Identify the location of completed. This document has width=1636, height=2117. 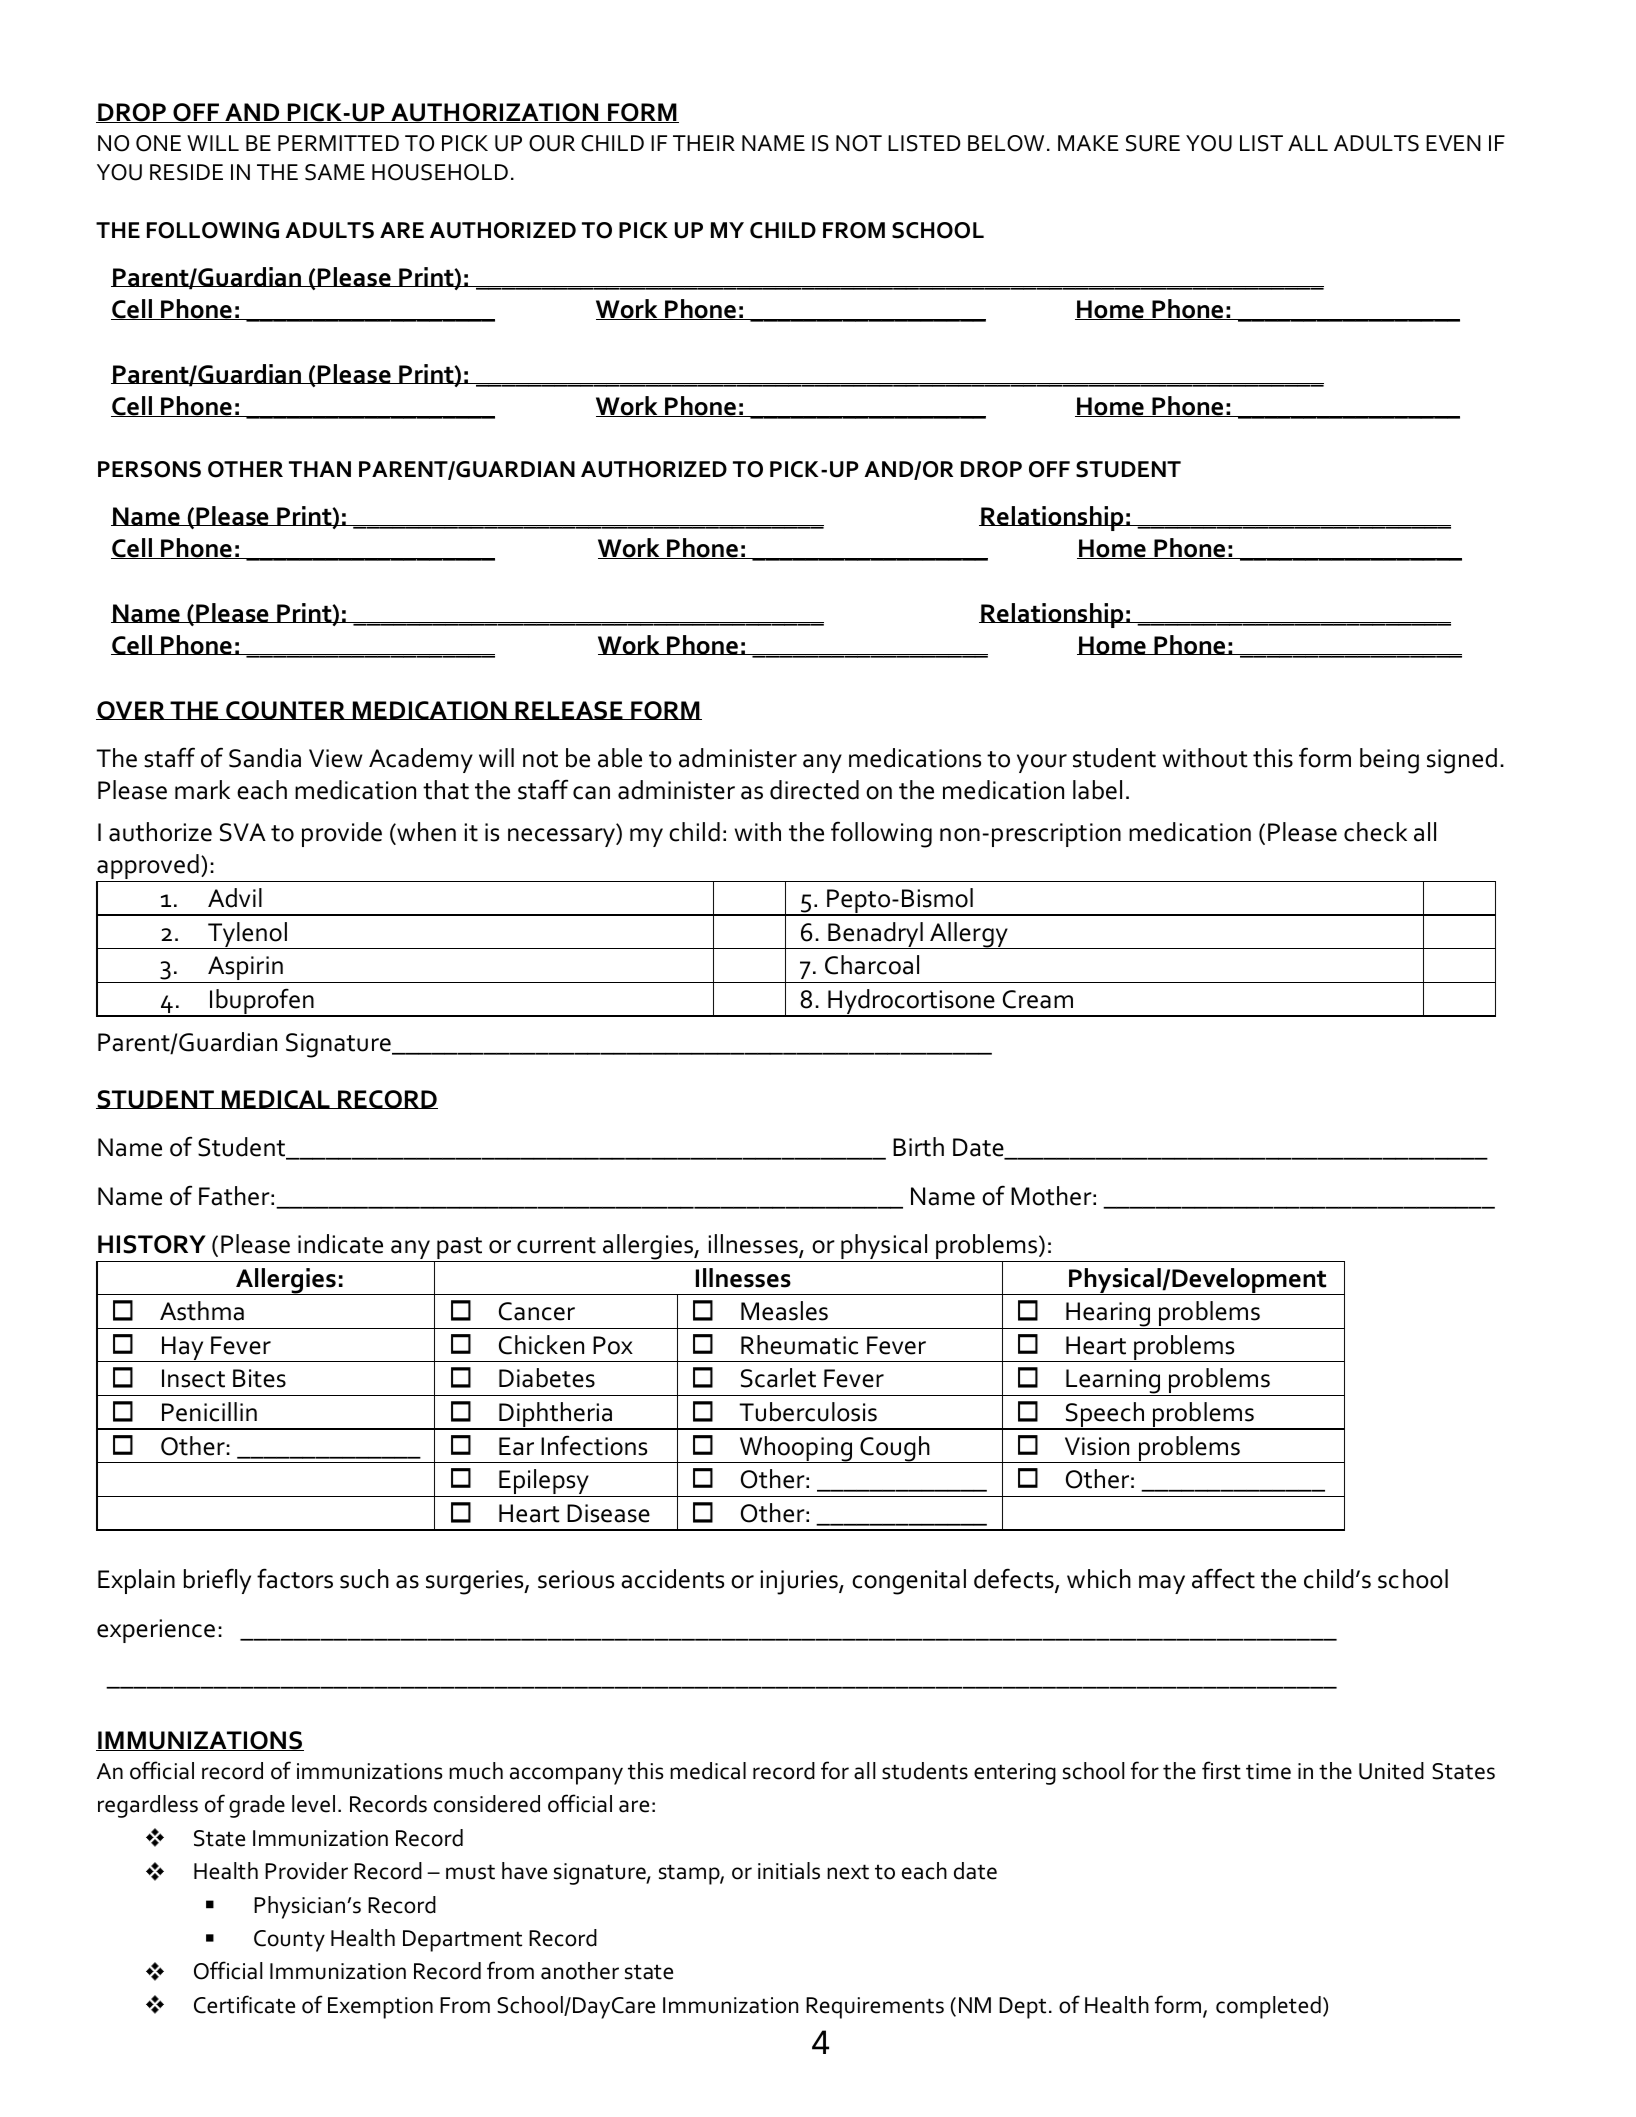
(1268, 2007).
